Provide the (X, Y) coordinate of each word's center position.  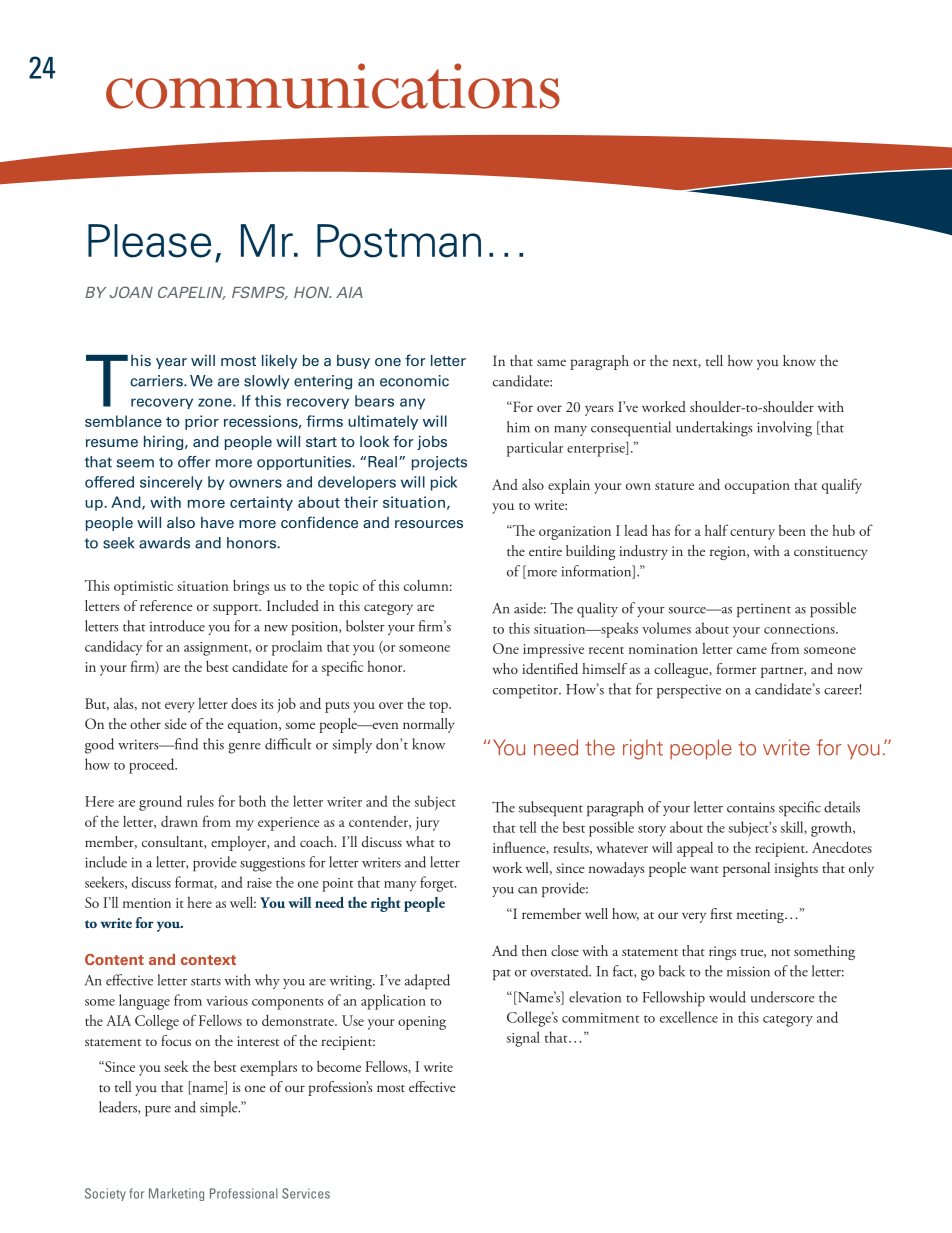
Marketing (176, 1194)
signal (523, 1039)
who (505, 668)
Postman (399, 241)
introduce (177, 626)
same (551, 362)
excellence (689, 1017)
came (752, 650)
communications (333, 86)
